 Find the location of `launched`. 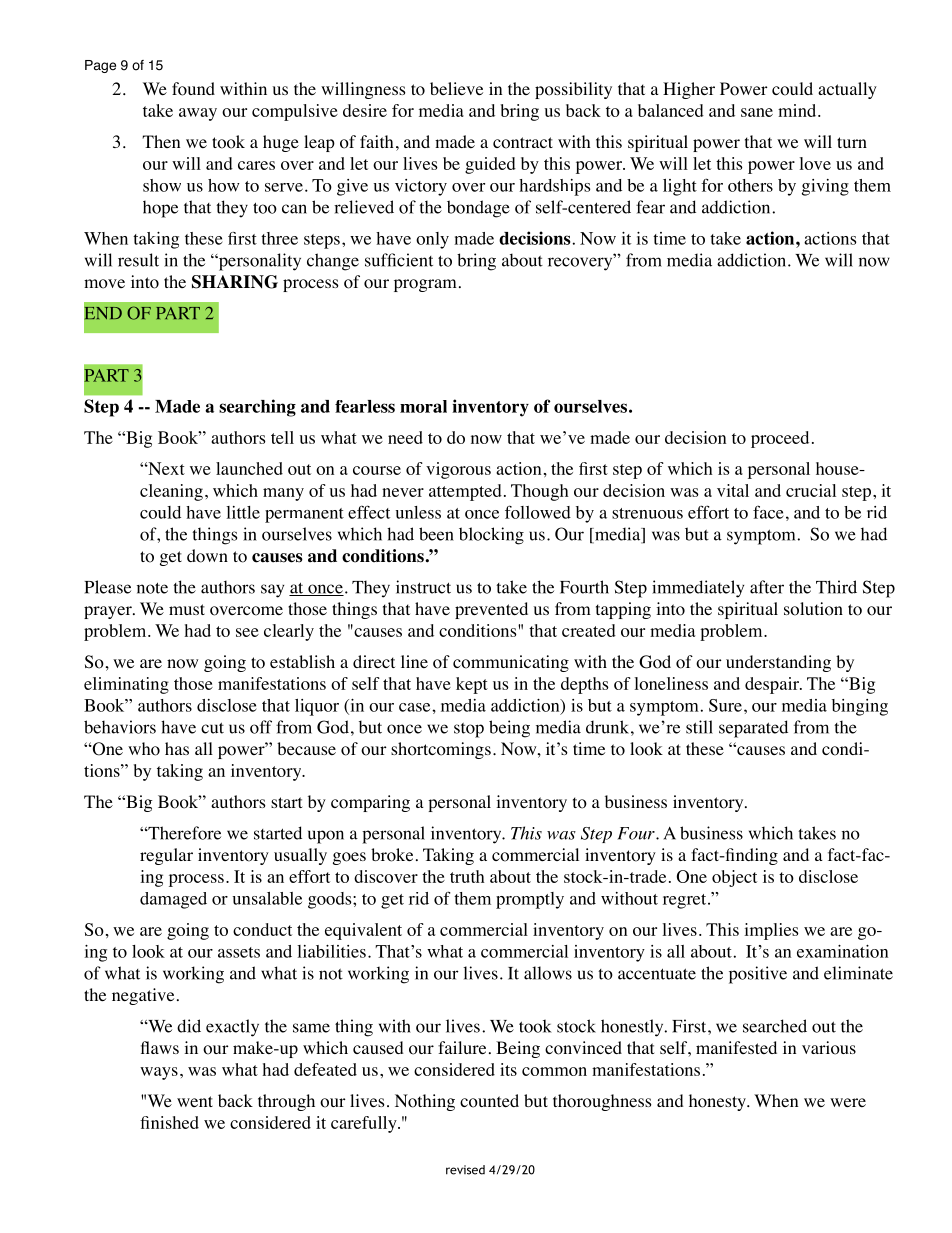

launched is located at coordinates (249, 468).
